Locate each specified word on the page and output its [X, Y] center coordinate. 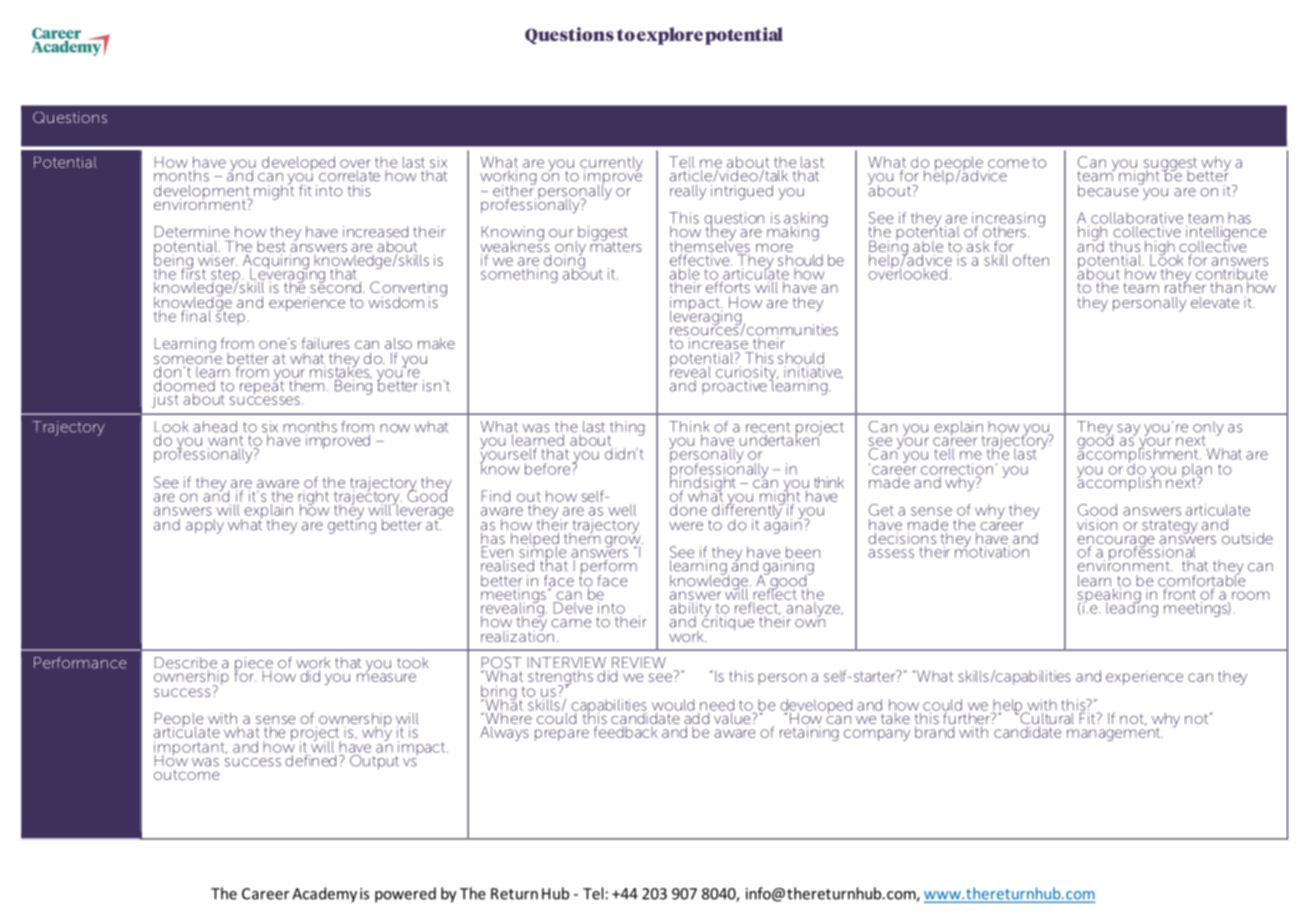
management [1114, 733]
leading [1132, 608]
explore [670, 36]
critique [728, 621]
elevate [1215, 302]
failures [326, 343]
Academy [324, 895]
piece [254, 665]
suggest [1170, 165]
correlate [349, 176]
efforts [729, 286]
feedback [625, 732]
